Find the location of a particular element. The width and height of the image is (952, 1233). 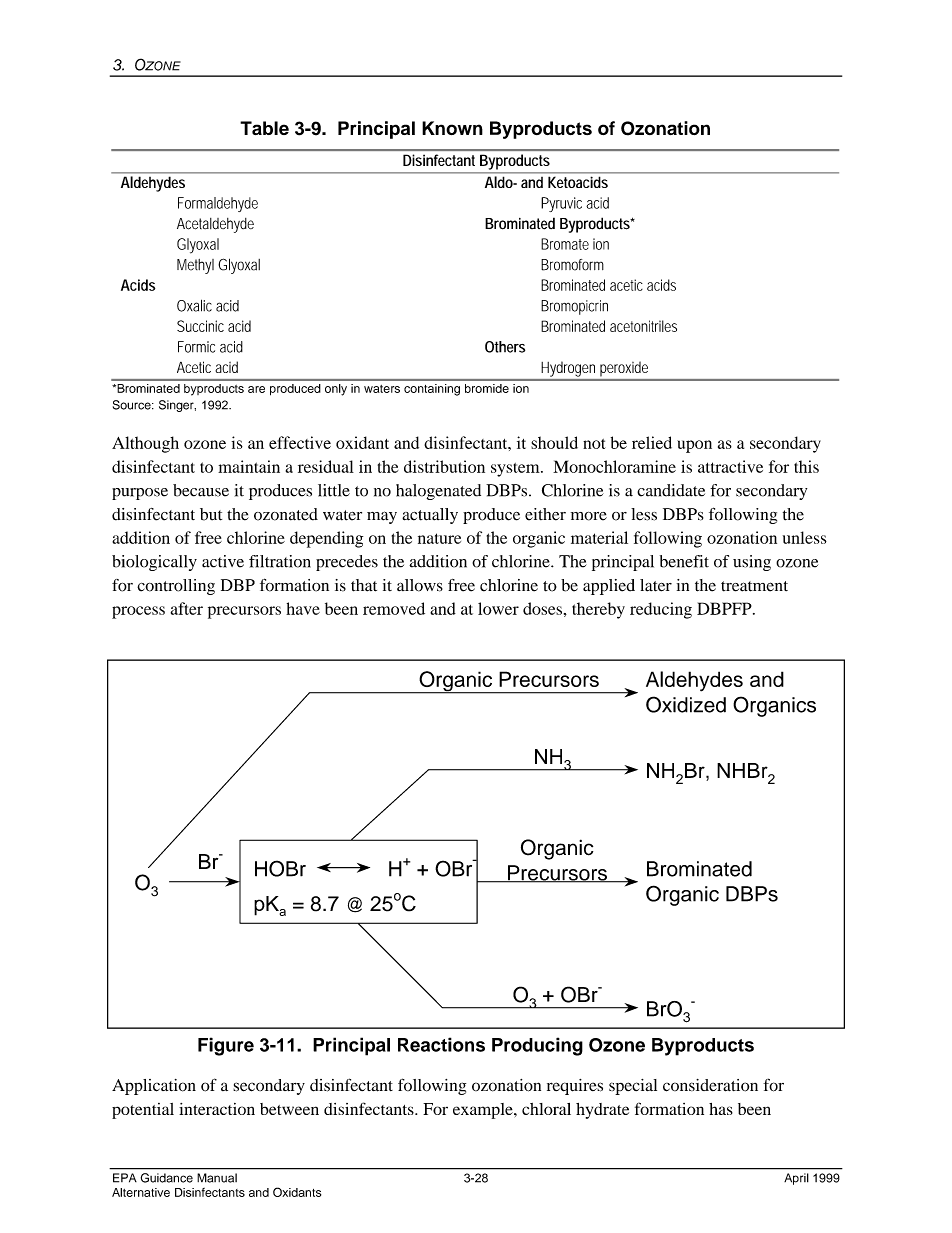

lower is located at coordinates (498, 608).
